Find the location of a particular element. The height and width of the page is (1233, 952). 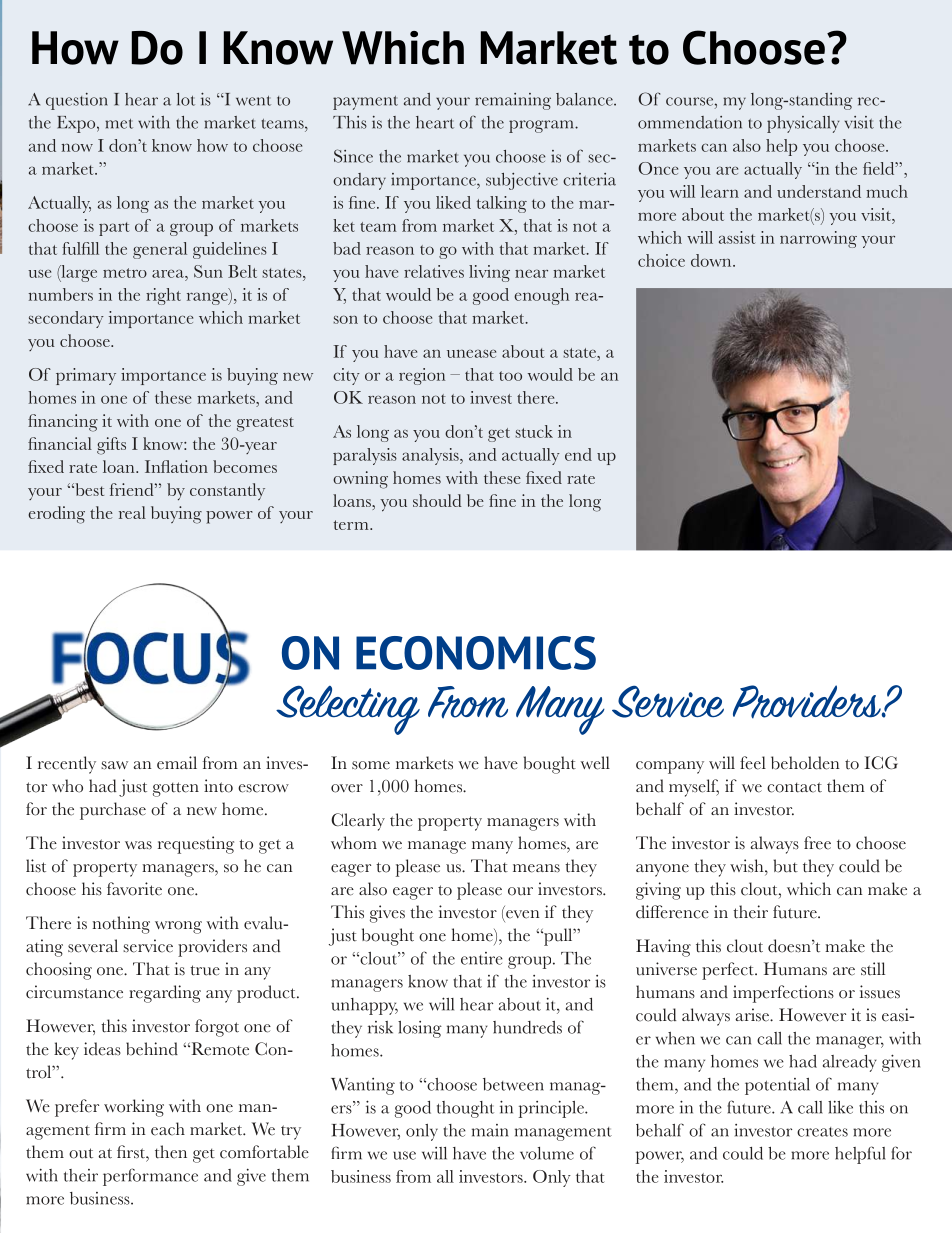

program is located at coordinates (542, 126).
